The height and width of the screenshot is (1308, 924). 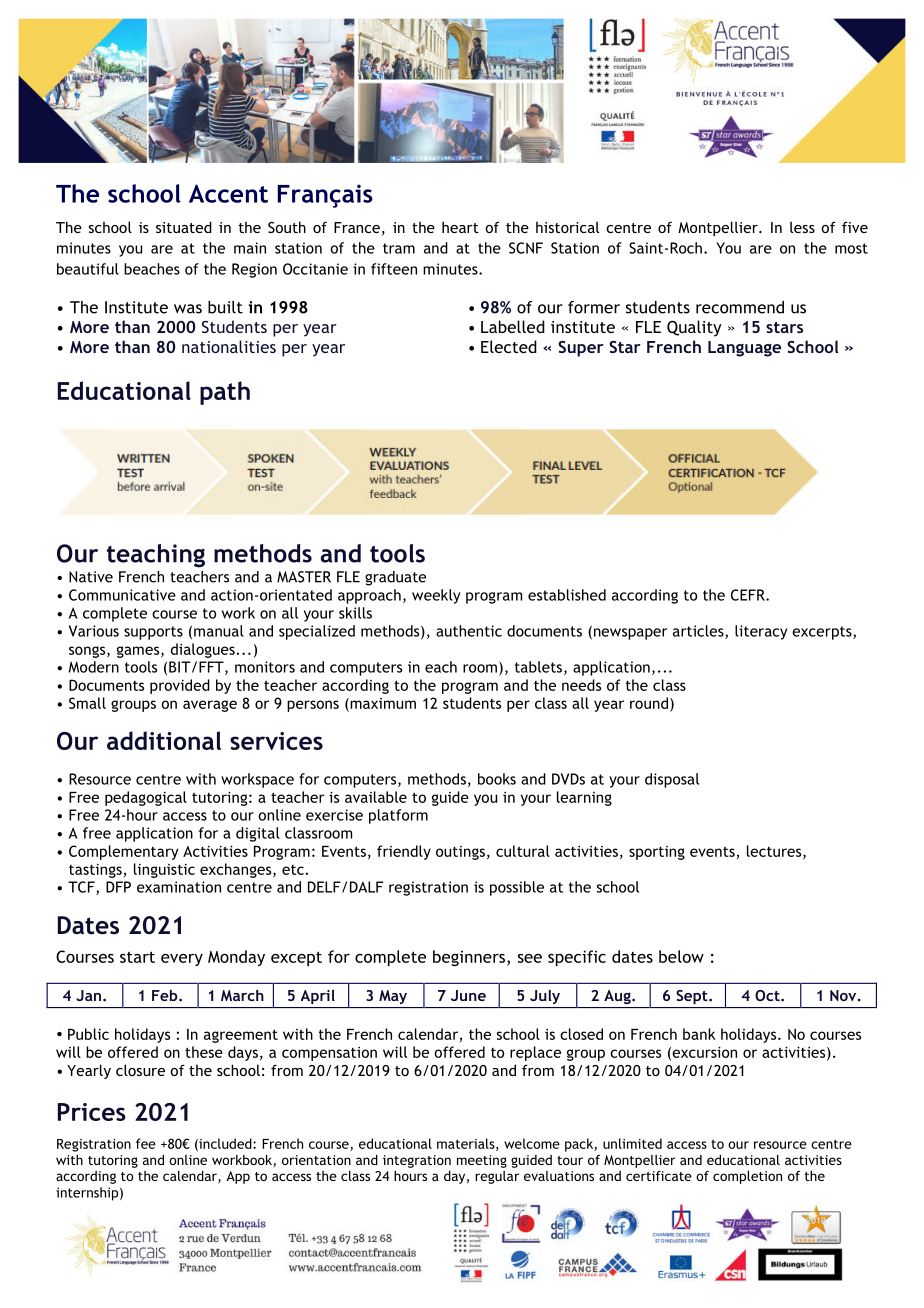 I want to click on examination, so click(x=179, y=887).
